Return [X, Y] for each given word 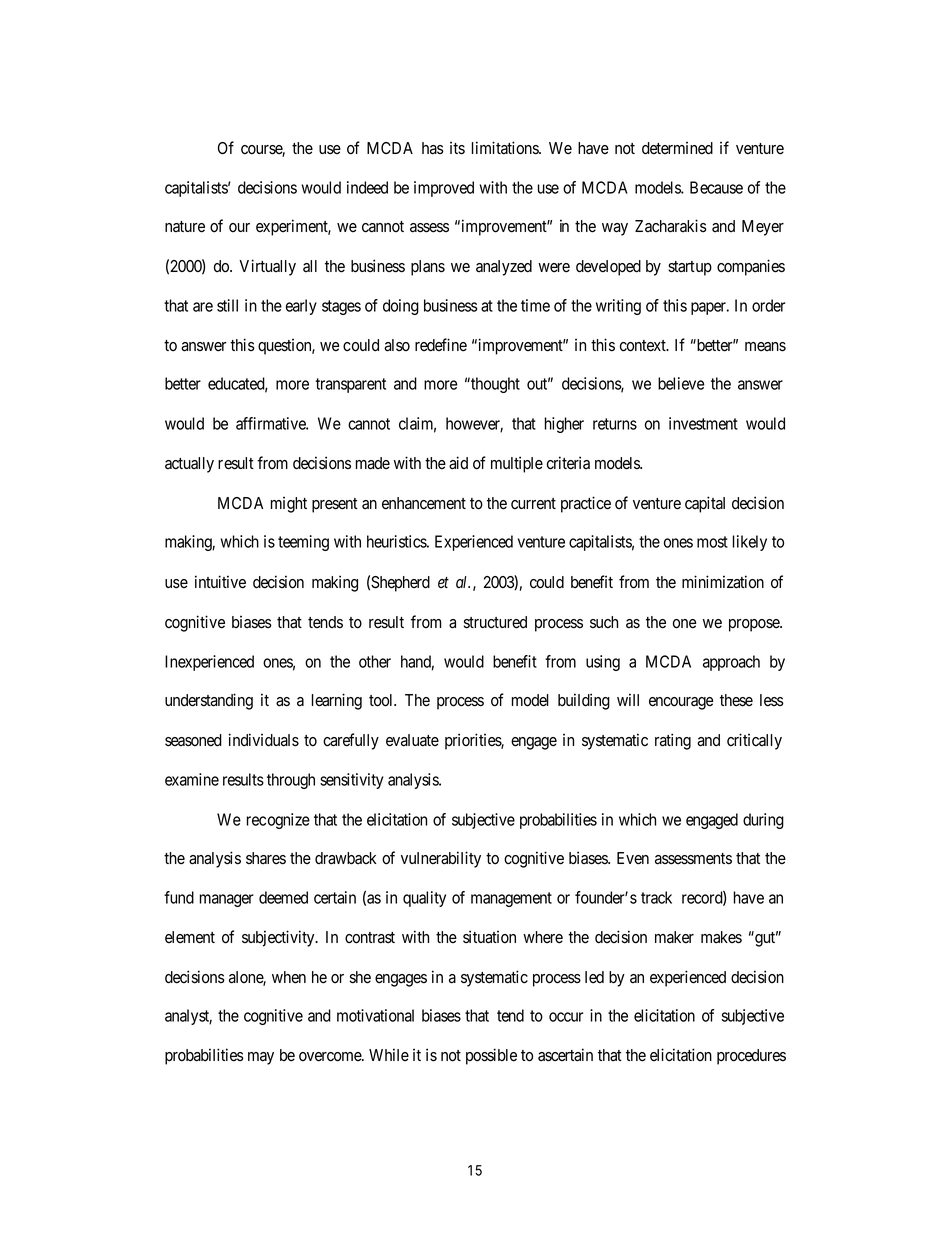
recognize [278, 821]
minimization [723, 582]
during [763, 821]
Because [716, 187]
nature [185, 227]
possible [491, 1056]
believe [681, 383]
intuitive [220, 582]
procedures [751, 1057]
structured [495, 622]
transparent [350, 385]
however [474, 424]
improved [444, 189]
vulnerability [441, 859]
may [261, 1058]
